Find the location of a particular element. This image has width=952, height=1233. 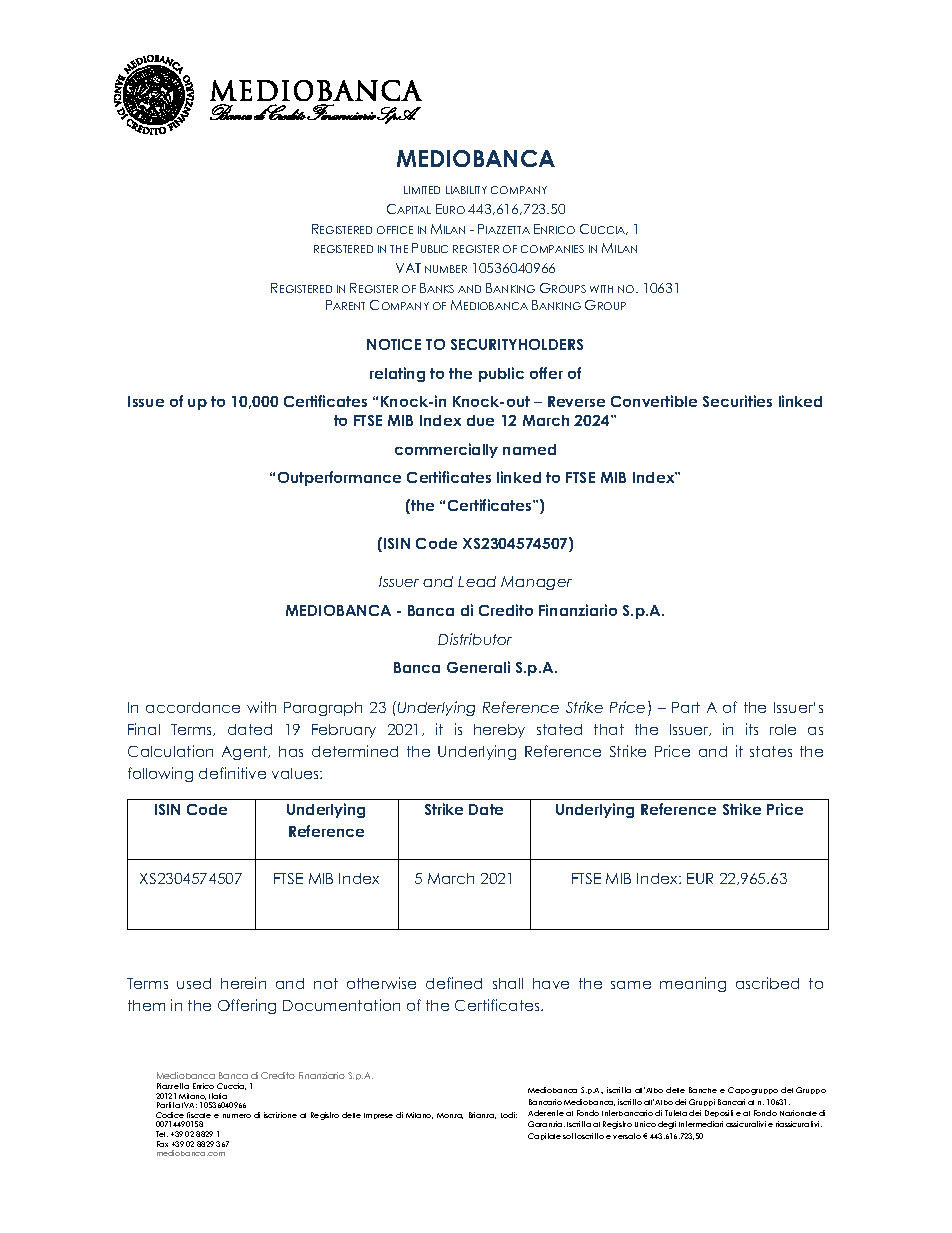

meaning is located at coordinates (693, 984).
